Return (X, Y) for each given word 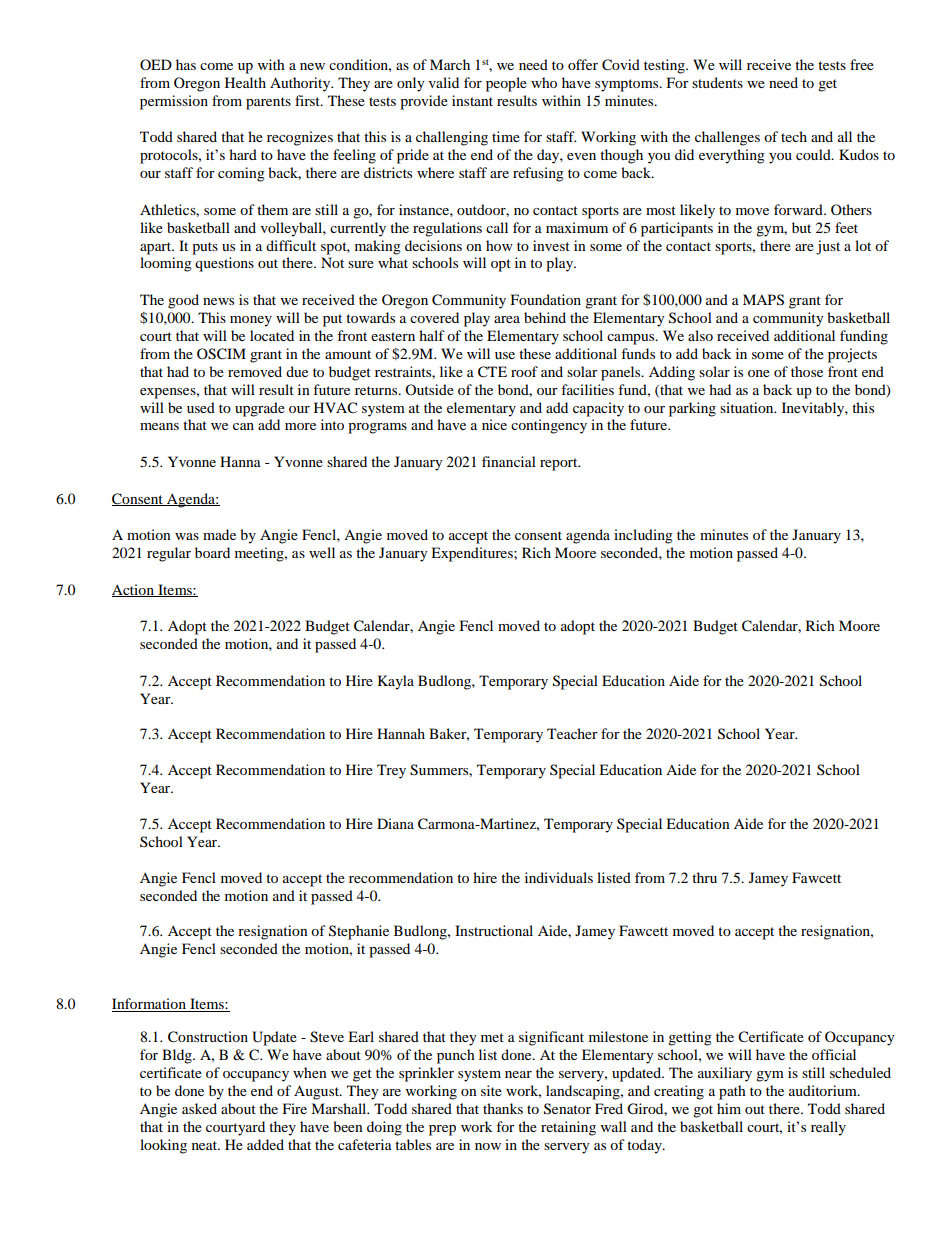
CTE (492, 372)
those (807, 371)
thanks (503, 1108)
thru (704, 877)
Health (245, 82)
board (212, 552)
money (251, 321)
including (643, 536)
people (506, 84)
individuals (559, 877)
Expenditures (473, 554)
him (729, 1108)
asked (199, 1108)
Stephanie (359, 932)
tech (794, 136)
